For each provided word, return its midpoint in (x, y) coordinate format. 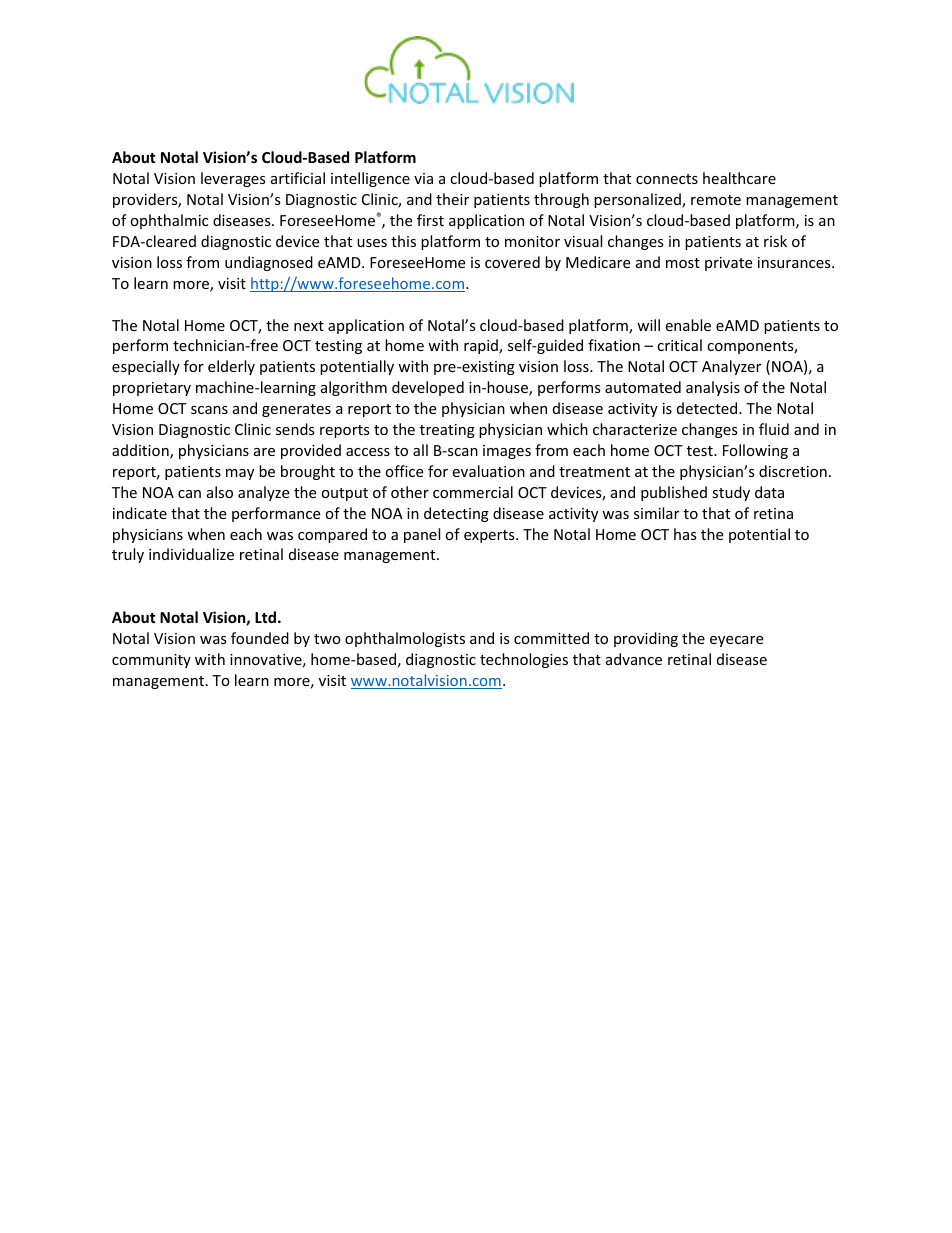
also (220, 492)
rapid (482, 346)
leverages (233, 179)
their (452, 199)
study (731, 493)
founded (260, 638)
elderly (231, 367)
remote (716, 200)
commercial (473, 492)
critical (679, 345)
